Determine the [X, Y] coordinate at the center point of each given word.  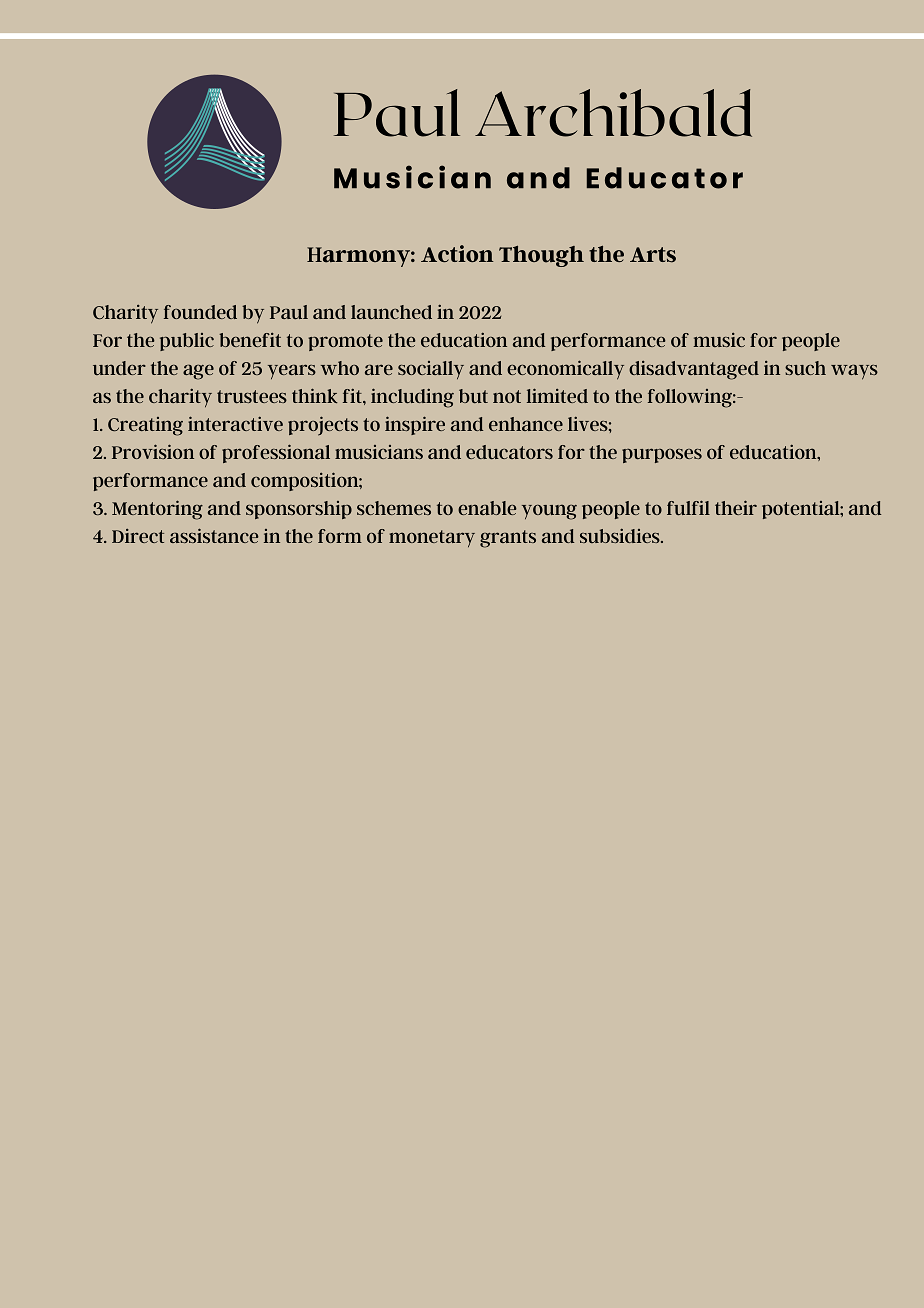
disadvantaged [694, 370]
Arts [653, 255]
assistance [214, 535]
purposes [662, 455]
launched [391, 312]
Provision [153, 451]
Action [457, 253]
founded [200, 312]
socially [431, 370]
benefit [250, 340]
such [805, 368]
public [187, 342]
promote [345, 342]
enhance [526, 424]
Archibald [613, 113]
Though [541, 256]
